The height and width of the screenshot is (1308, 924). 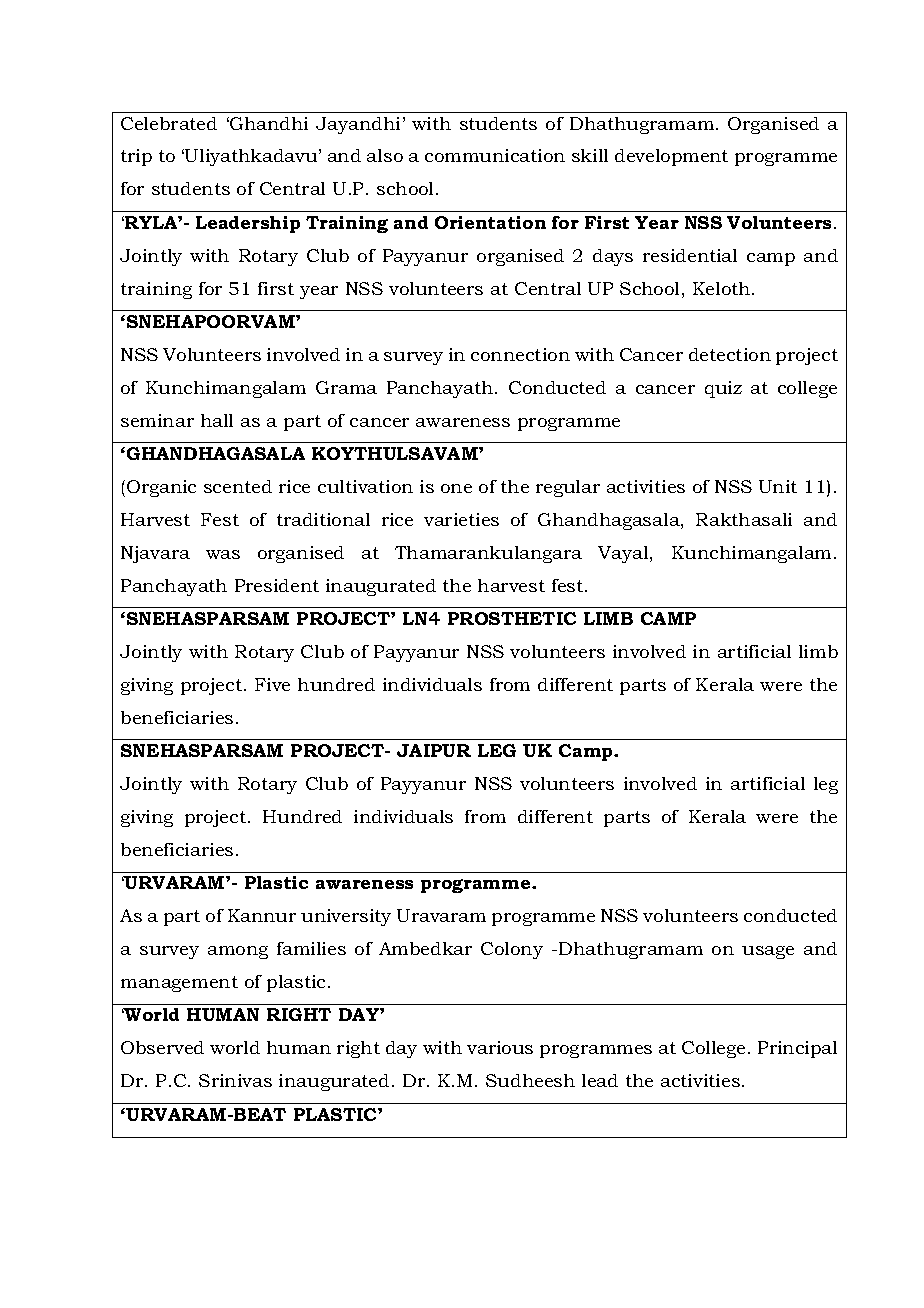 What do you see at coordinates (768, 952) in the screenshot?
I see `usage` at bounding box center [768, 952].
